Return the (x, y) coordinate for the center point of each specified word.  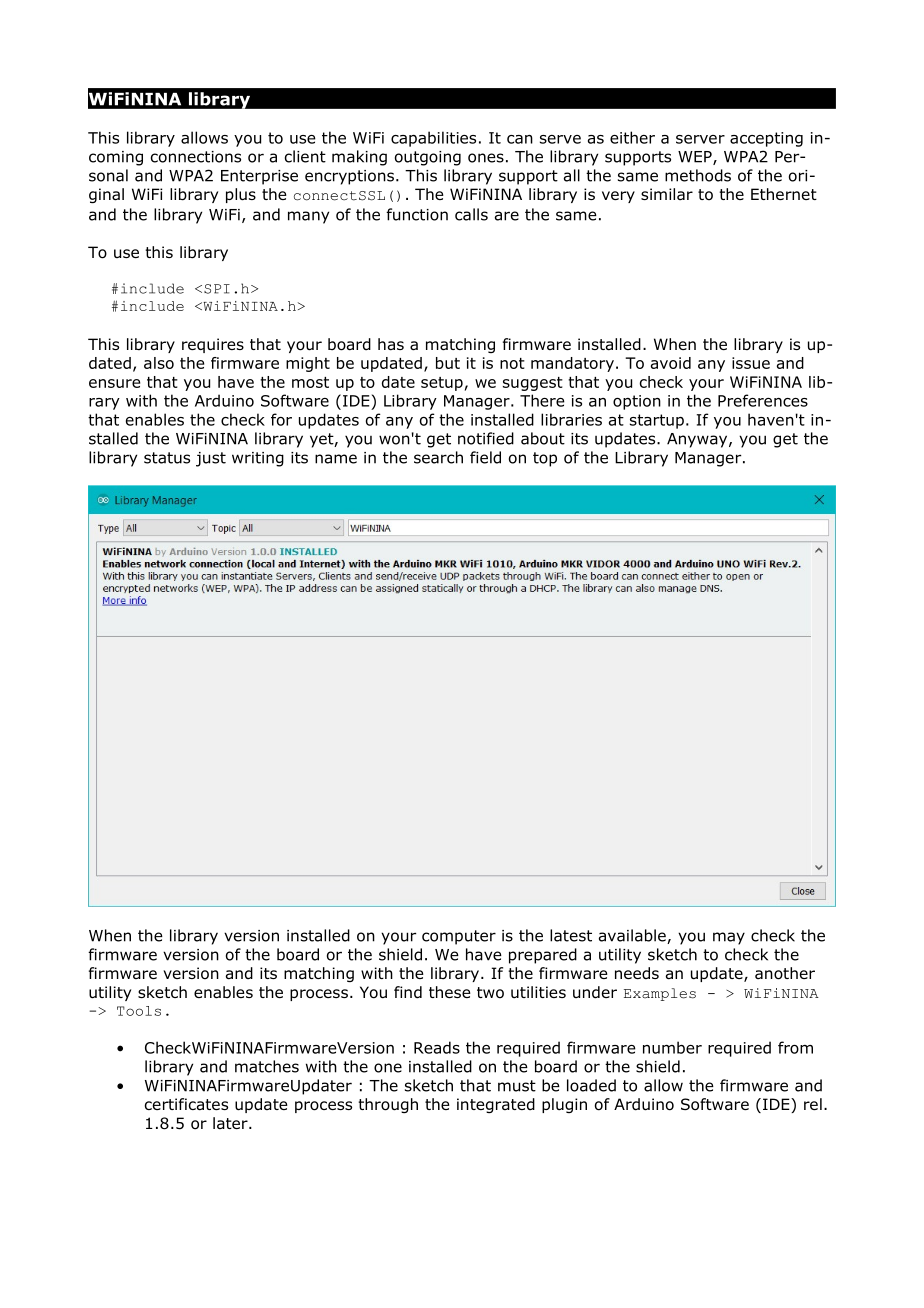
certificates (186, 1104)
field (485, 457)
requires (213, 345)
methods (698, 175)
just (211, 459)
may (729, 938)
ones (486, 158)
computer (459, 937)
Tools (139, 1011)
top (545, 459)
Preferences (763, 400)
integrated (496, 1105)
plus (241, 195)
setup (442, 384)
